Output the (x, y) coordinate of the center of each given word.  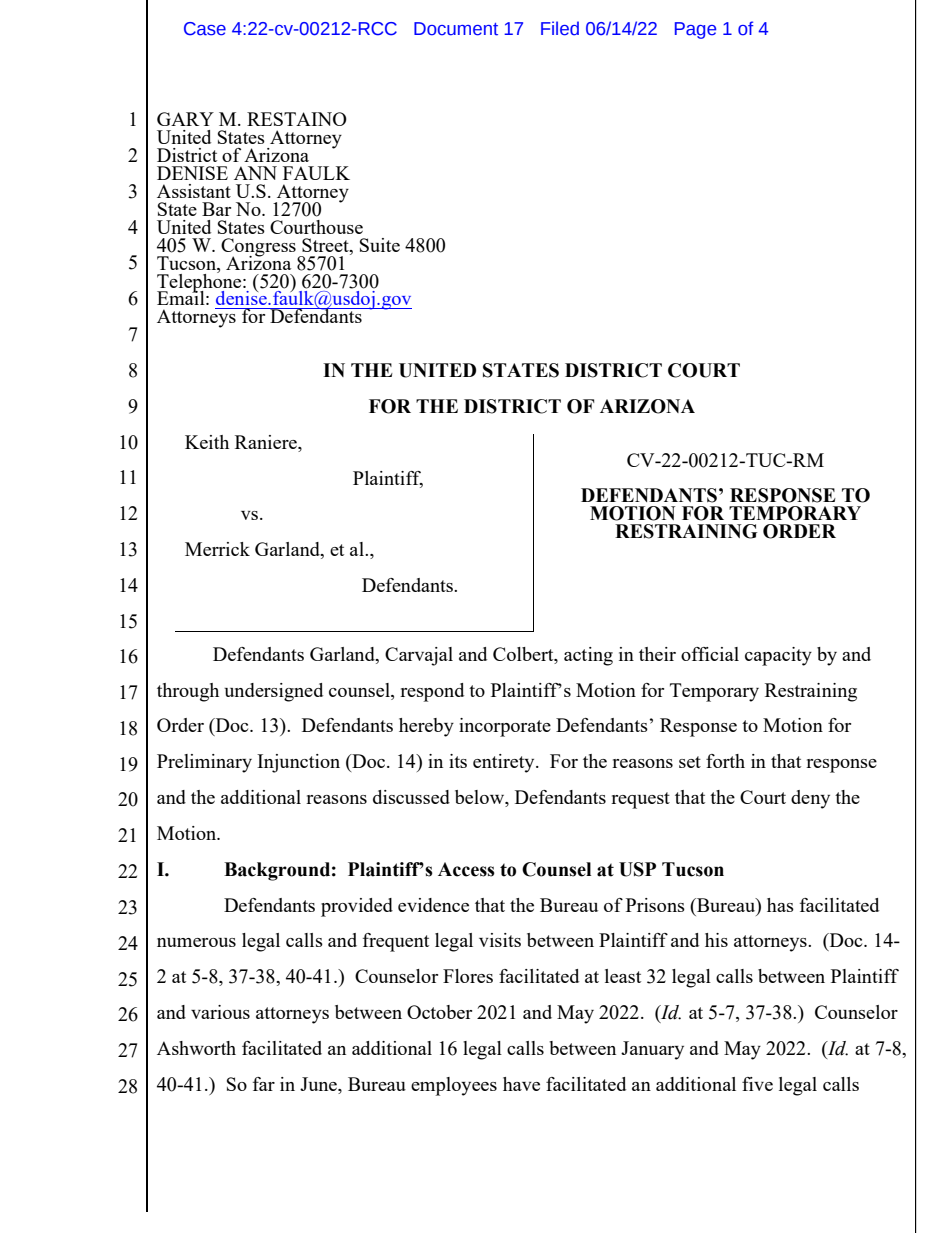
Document (456, 29)
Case (205, 29)
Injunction (298, 763)
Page (695, 30)
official (710, 654)
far (264, 1084)
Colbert (524, 655)
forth (725, 761)
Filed (560, 28)
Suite (380, 245)
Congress (259, 248)
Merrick (217, 549)
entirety (505, 763)
